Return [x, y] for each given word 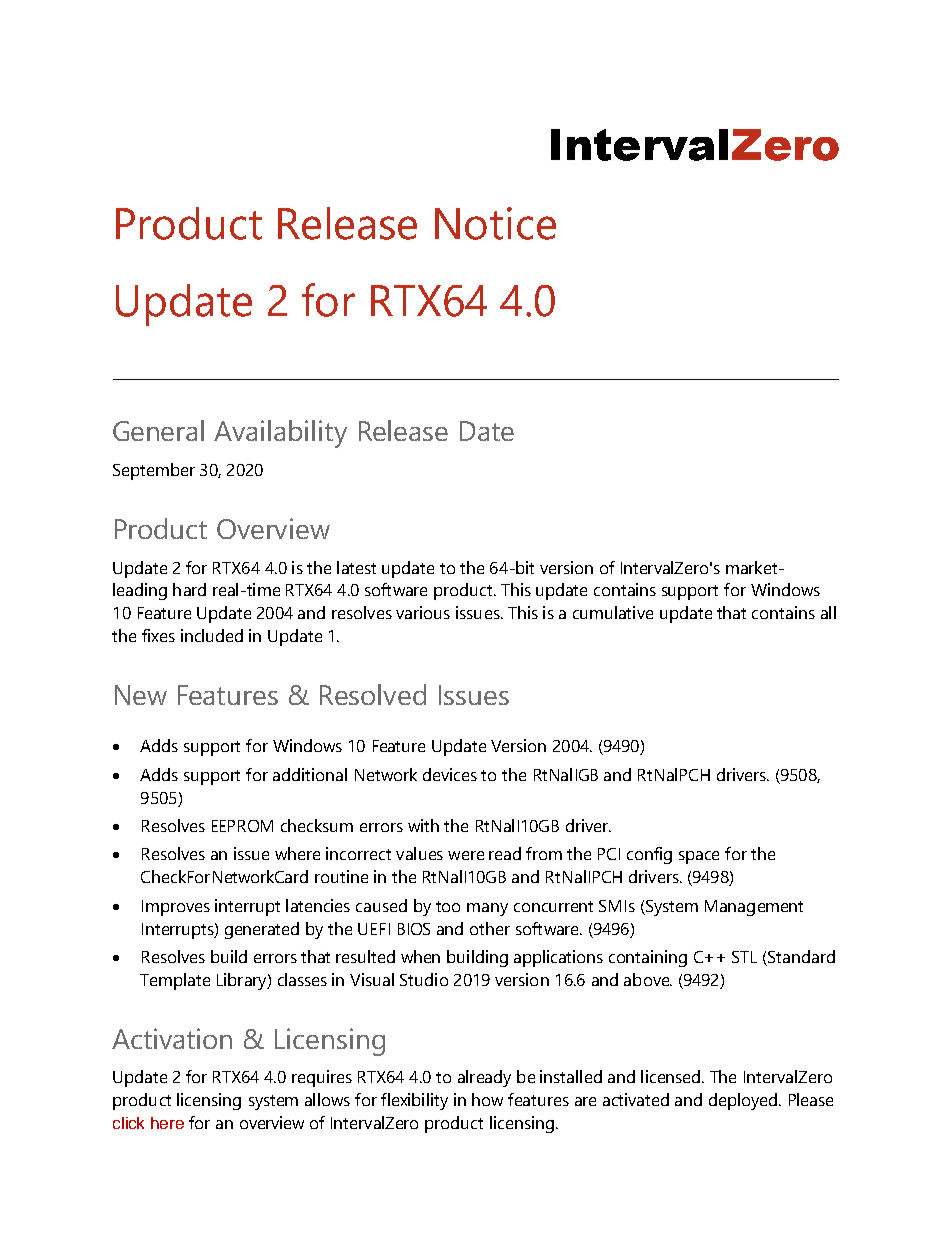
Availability [280, 434]
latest [356, 567]
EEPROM [242, 826]
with [423, 825]
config [649, 855]
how [487, 1099]
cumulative [613, 612]
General [158, 430]
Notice [495, 223]
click [128, 1123]
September [154, 471]
